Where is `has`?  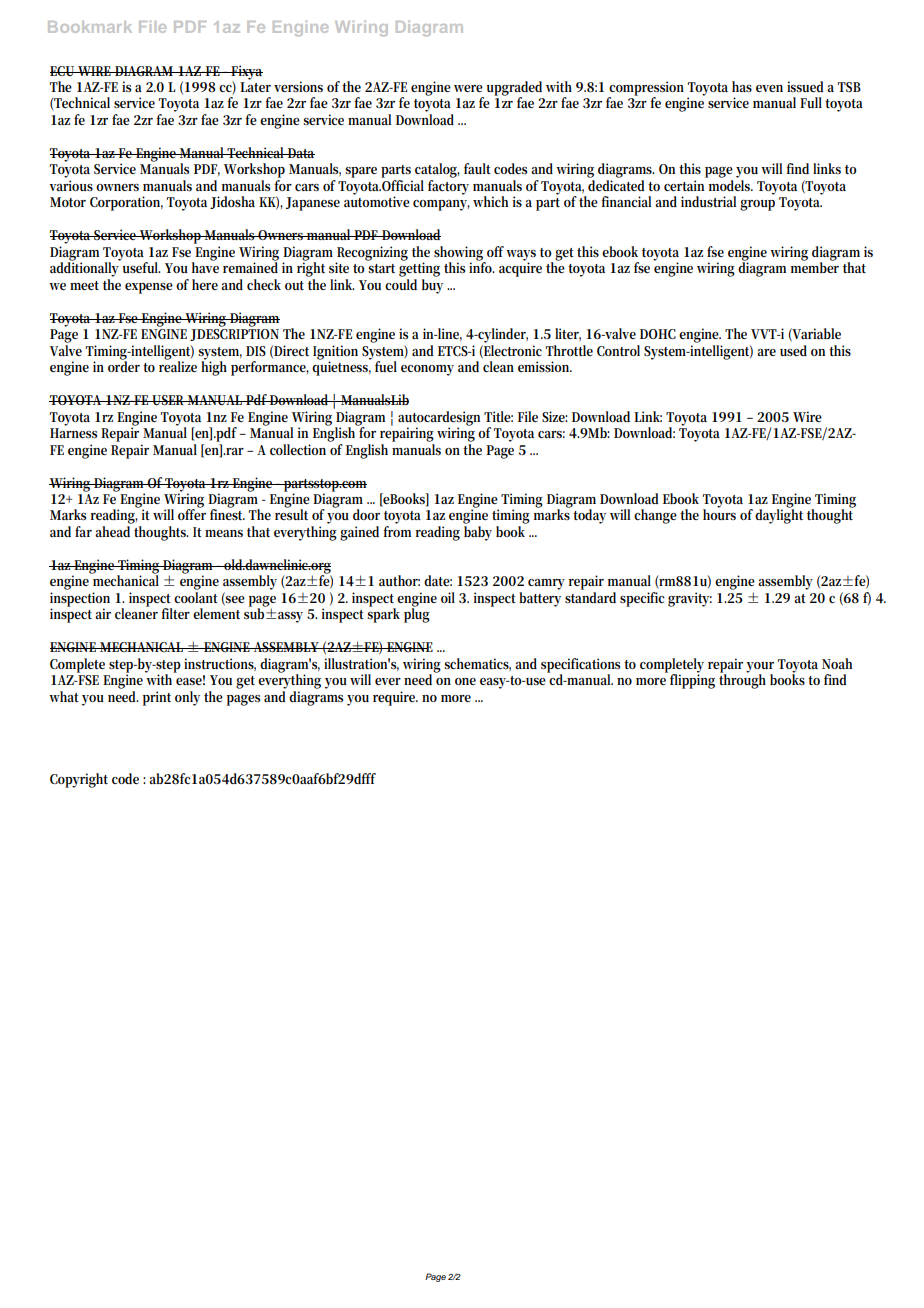 has is located at coordinates (742, 86).
